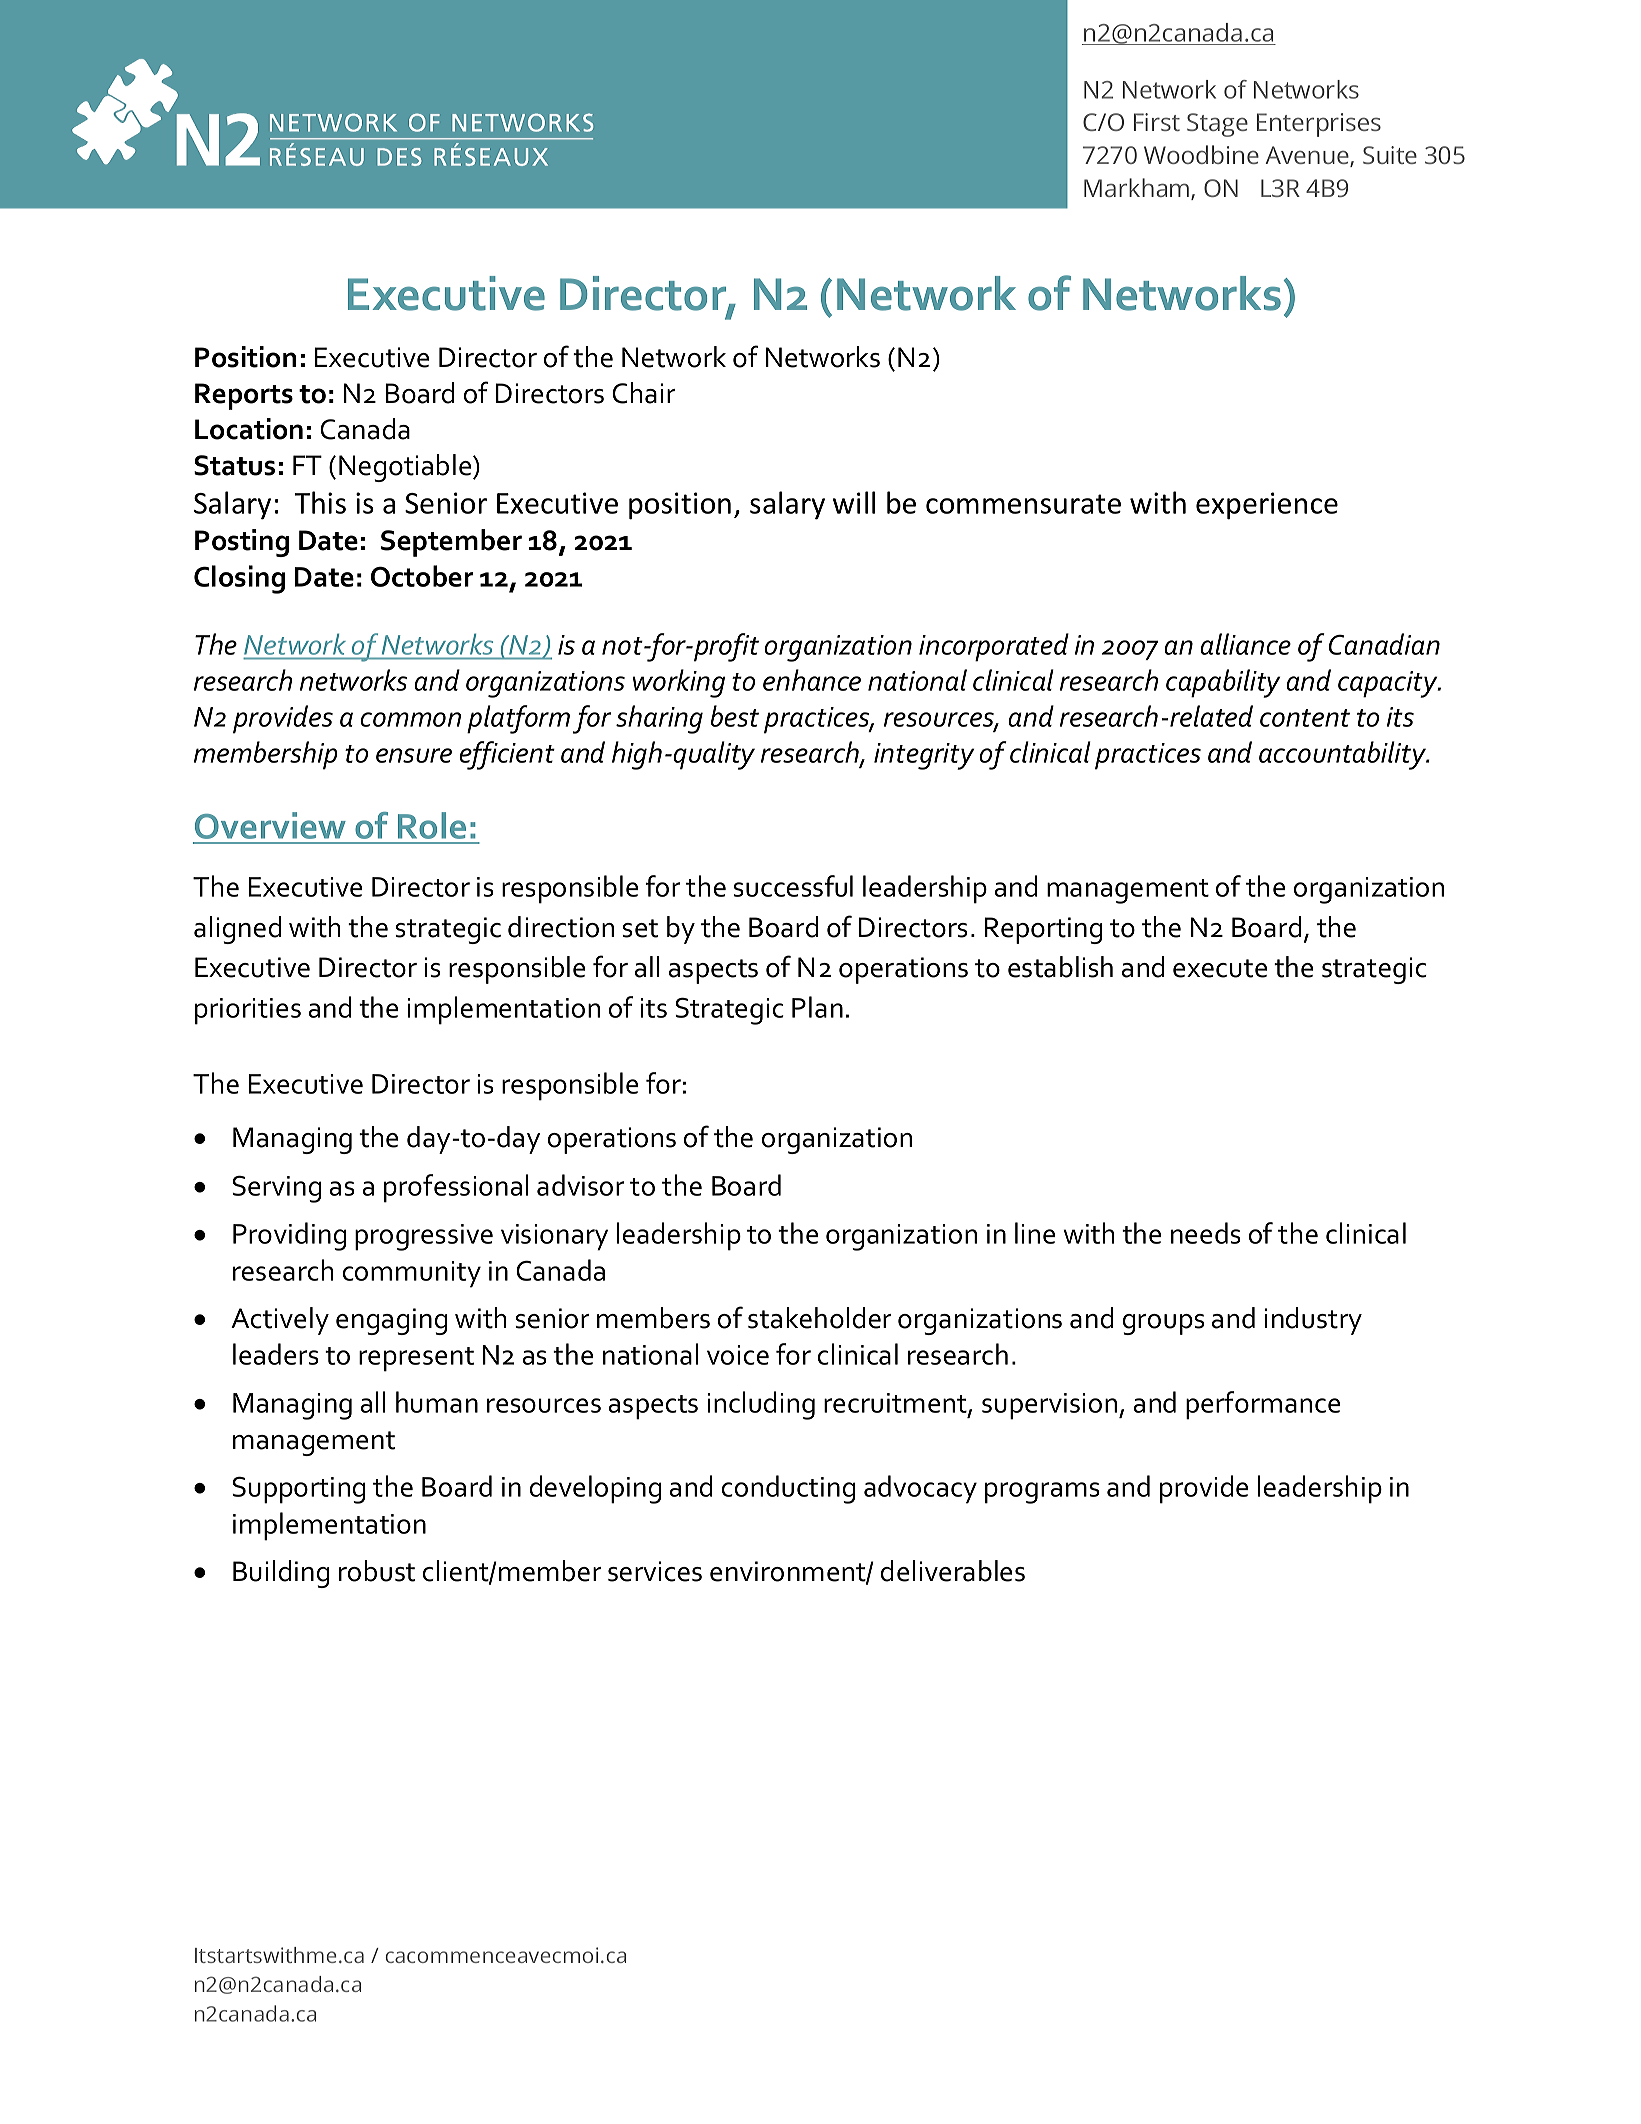 The width and height of the screenshot is (1641, 2124). I want to click on will, so click(854, 502).
